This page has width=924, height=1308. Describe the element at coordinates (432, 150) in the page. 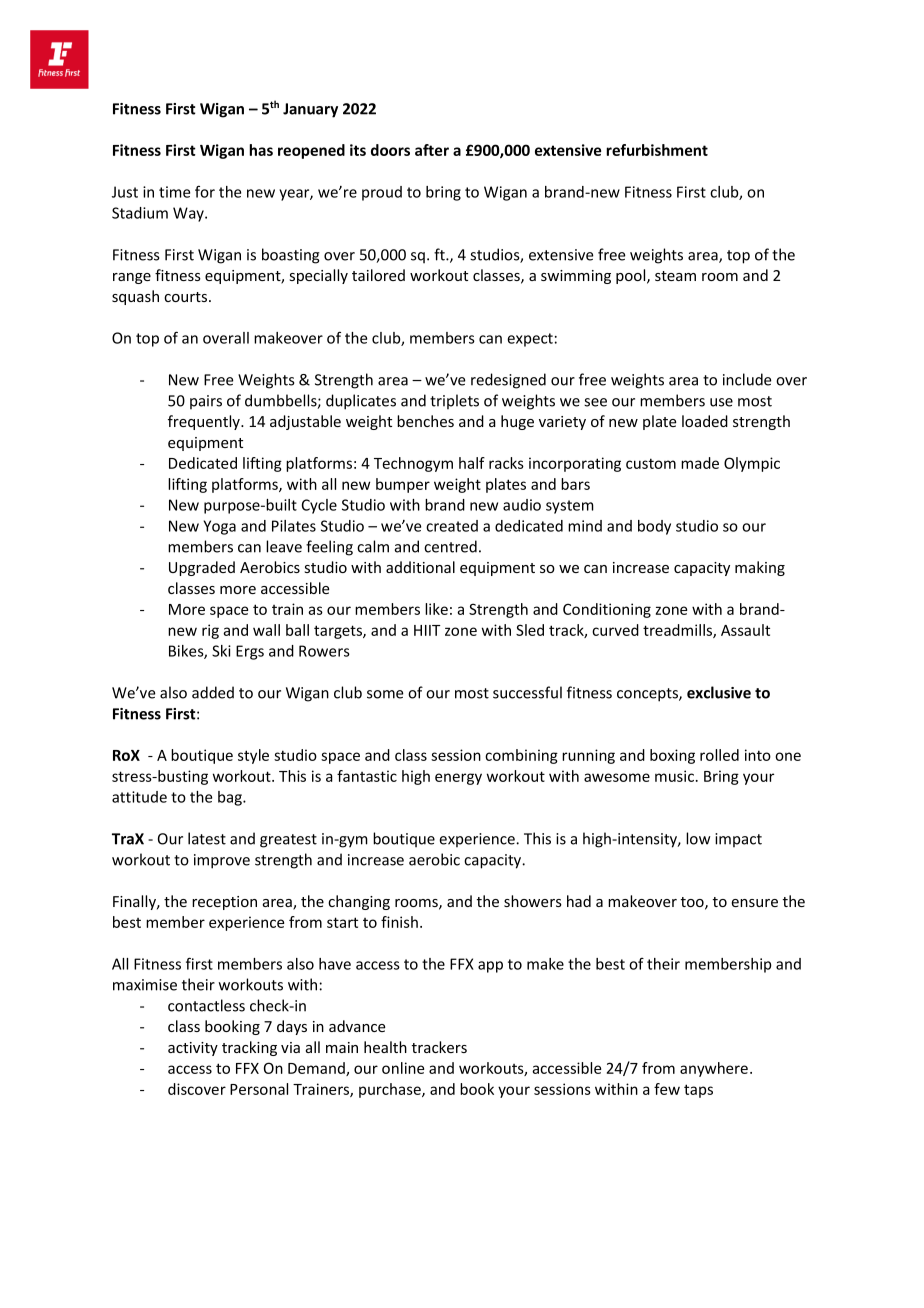

I see `after` at that location.
